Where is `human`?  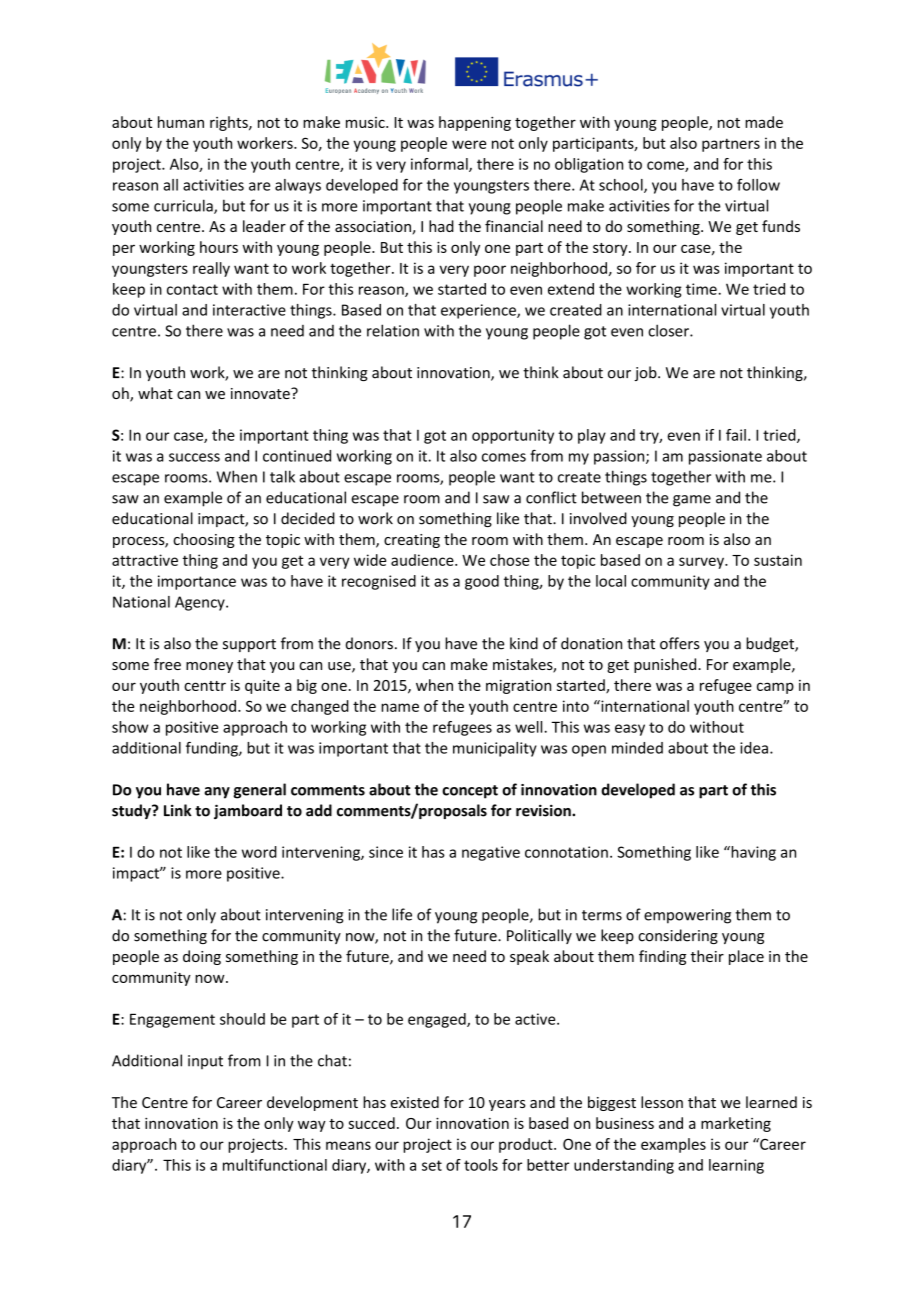
human is located at coordinates (181, 122).
